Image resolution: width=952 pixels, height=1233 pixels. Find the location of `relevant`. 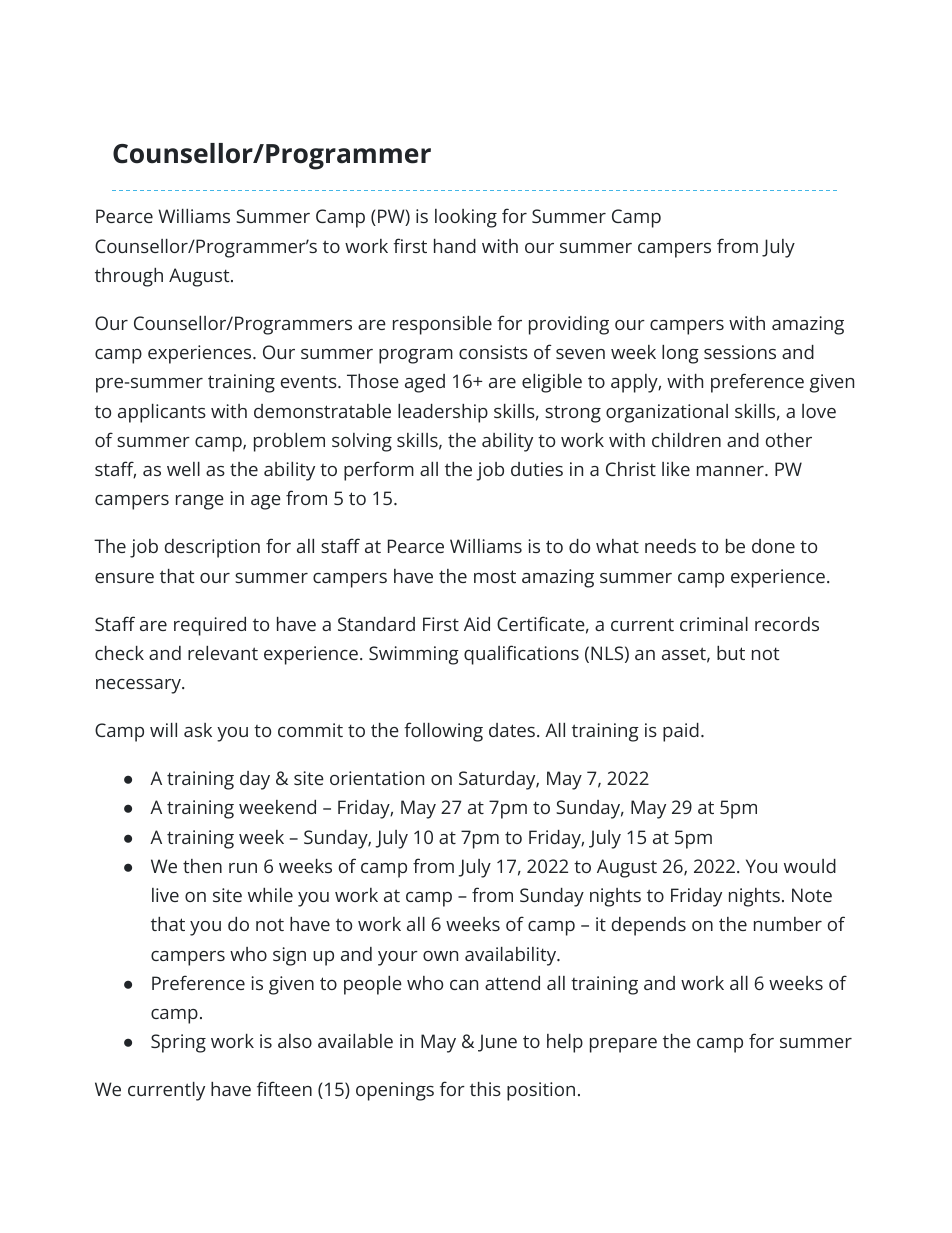

relevant is located at coordinates (223, 653).
